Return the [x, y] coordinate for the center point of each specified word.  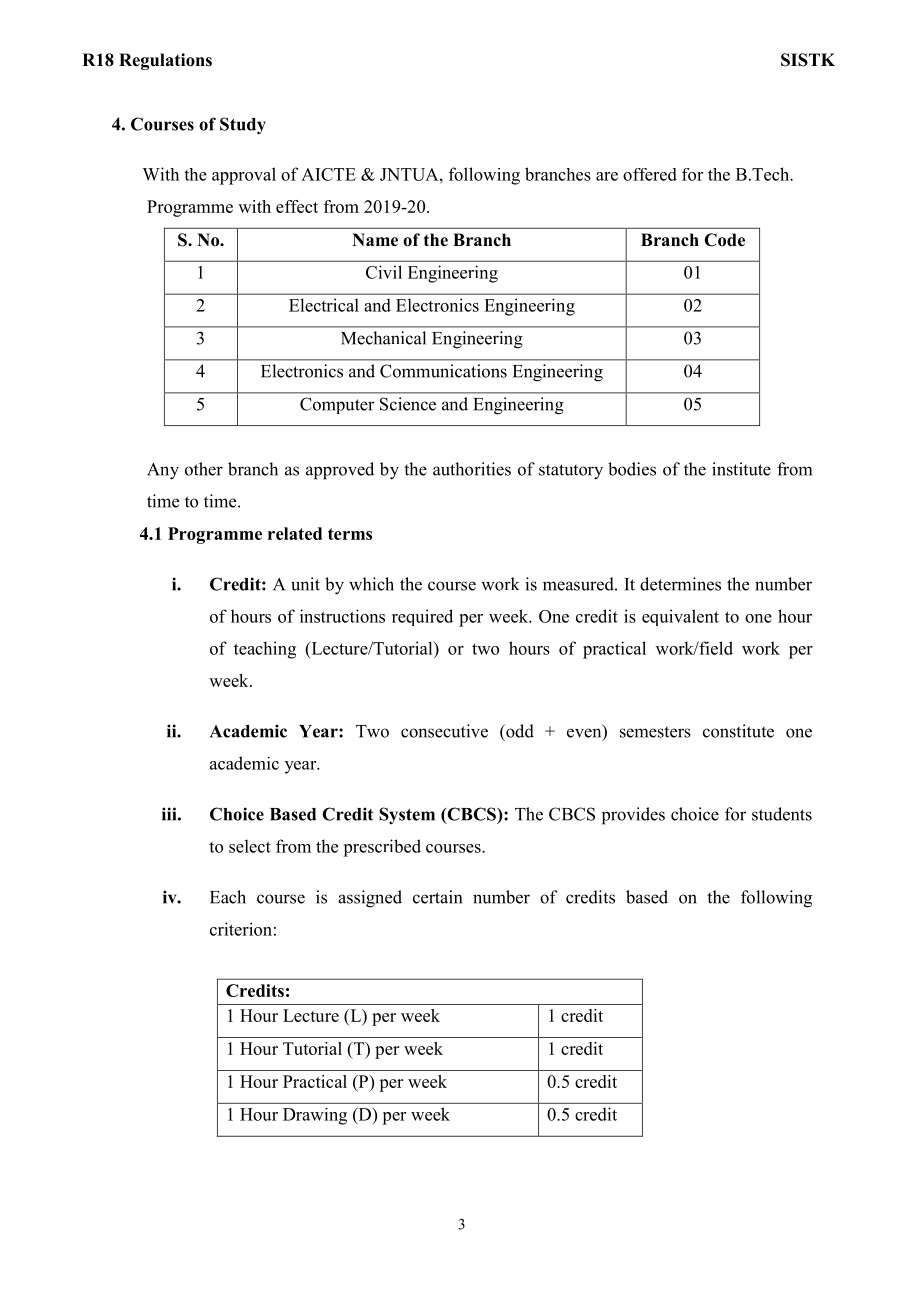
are [607, 176]
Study [243, 125]
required [422, 617]
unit [305, 584]
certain [437, 897]
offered [650, 174]
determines [680, 584]
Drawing [315, 1116]
